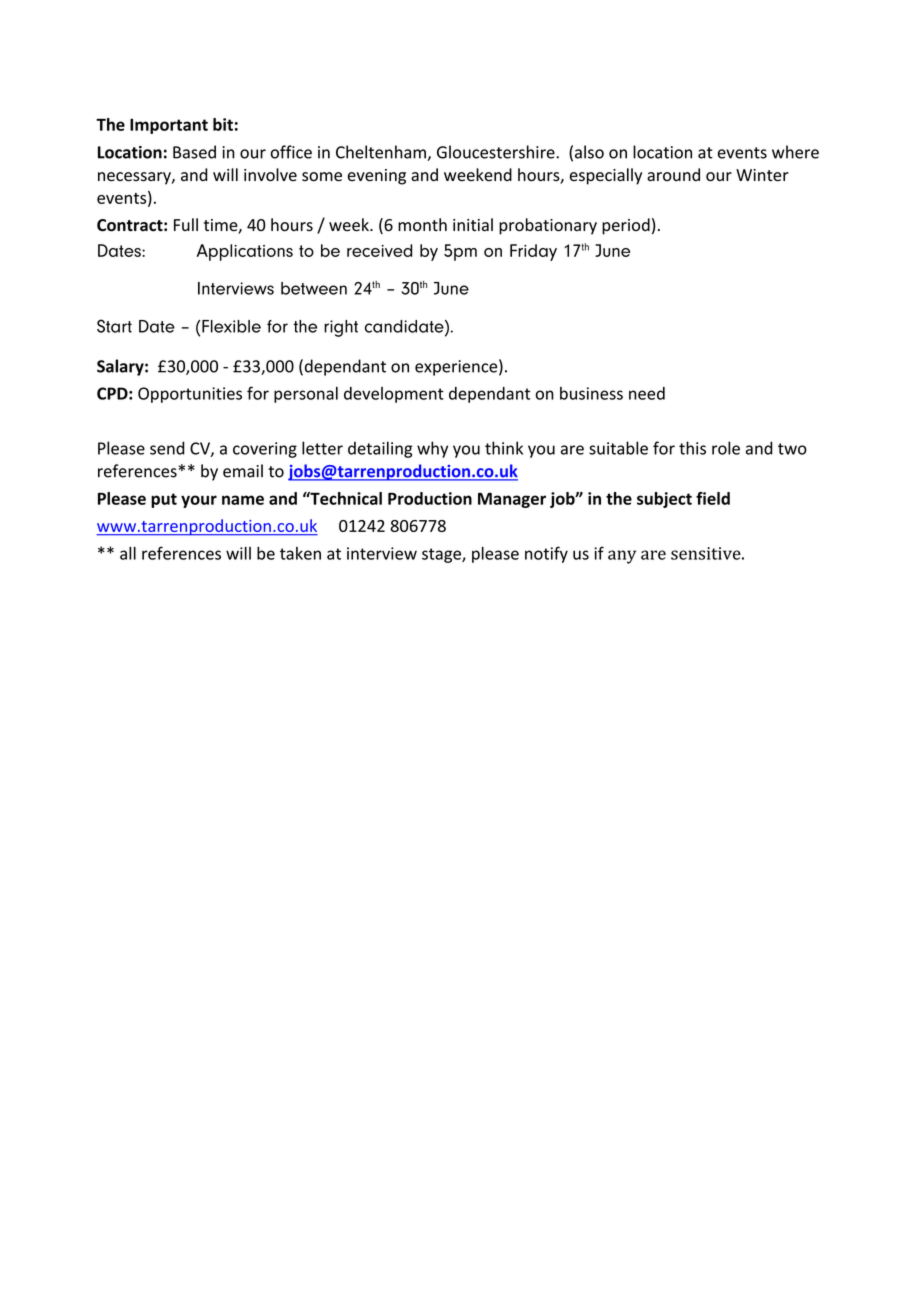 This page has width=924, height=1308. Describe the element at coordinates (244, 252) in the page. I see `Applications` at that location.
